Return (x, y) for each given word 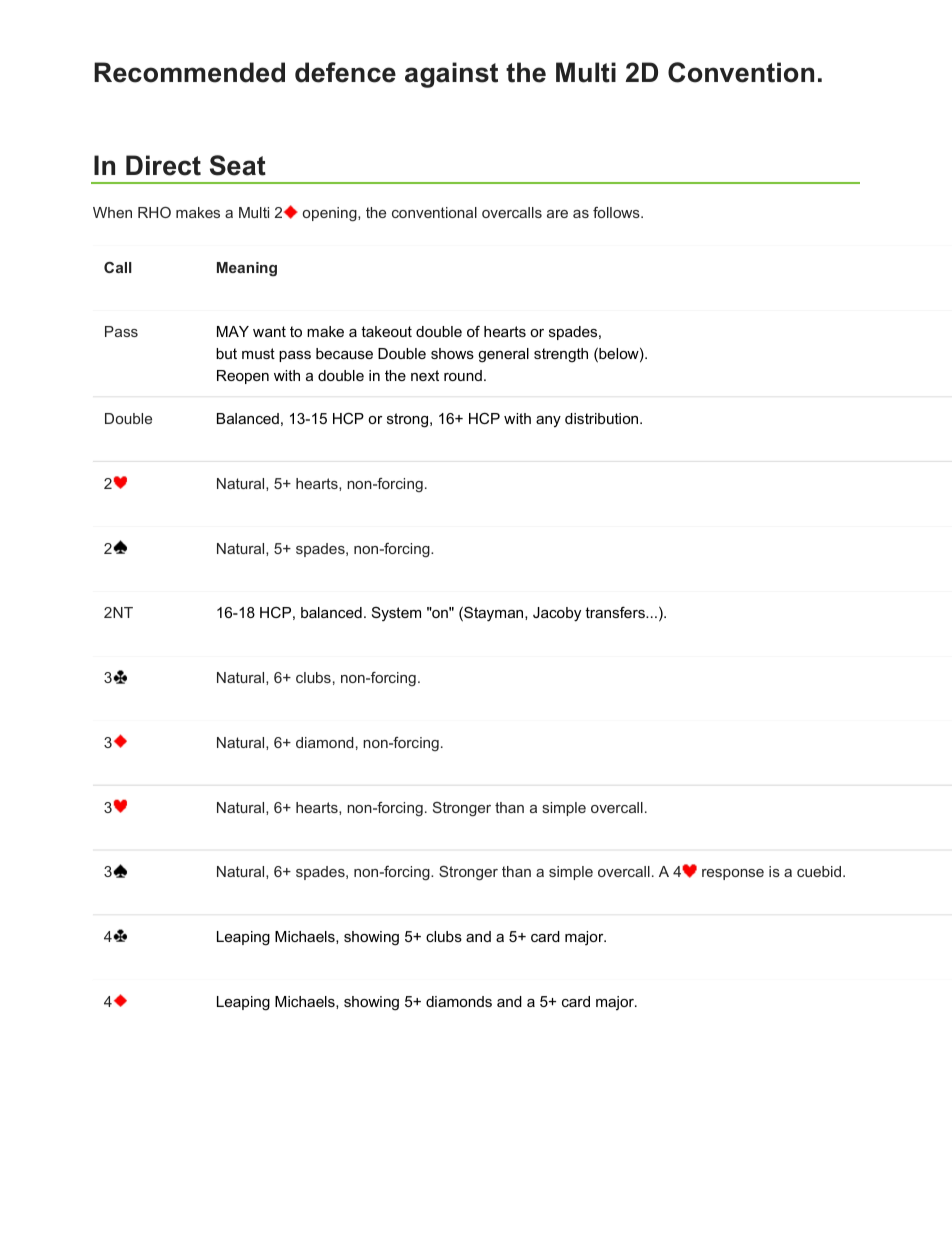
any (548, 421)
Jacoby (557, 614)
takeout (386, 331)
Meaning (247, 269)
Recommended (189, 72)
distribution (603, 418)
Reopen (243, 377)
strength (561, 355)
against (451, 75)
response (733, 874)
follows (617, 212)
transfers (616, 612)
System (396, 614)
